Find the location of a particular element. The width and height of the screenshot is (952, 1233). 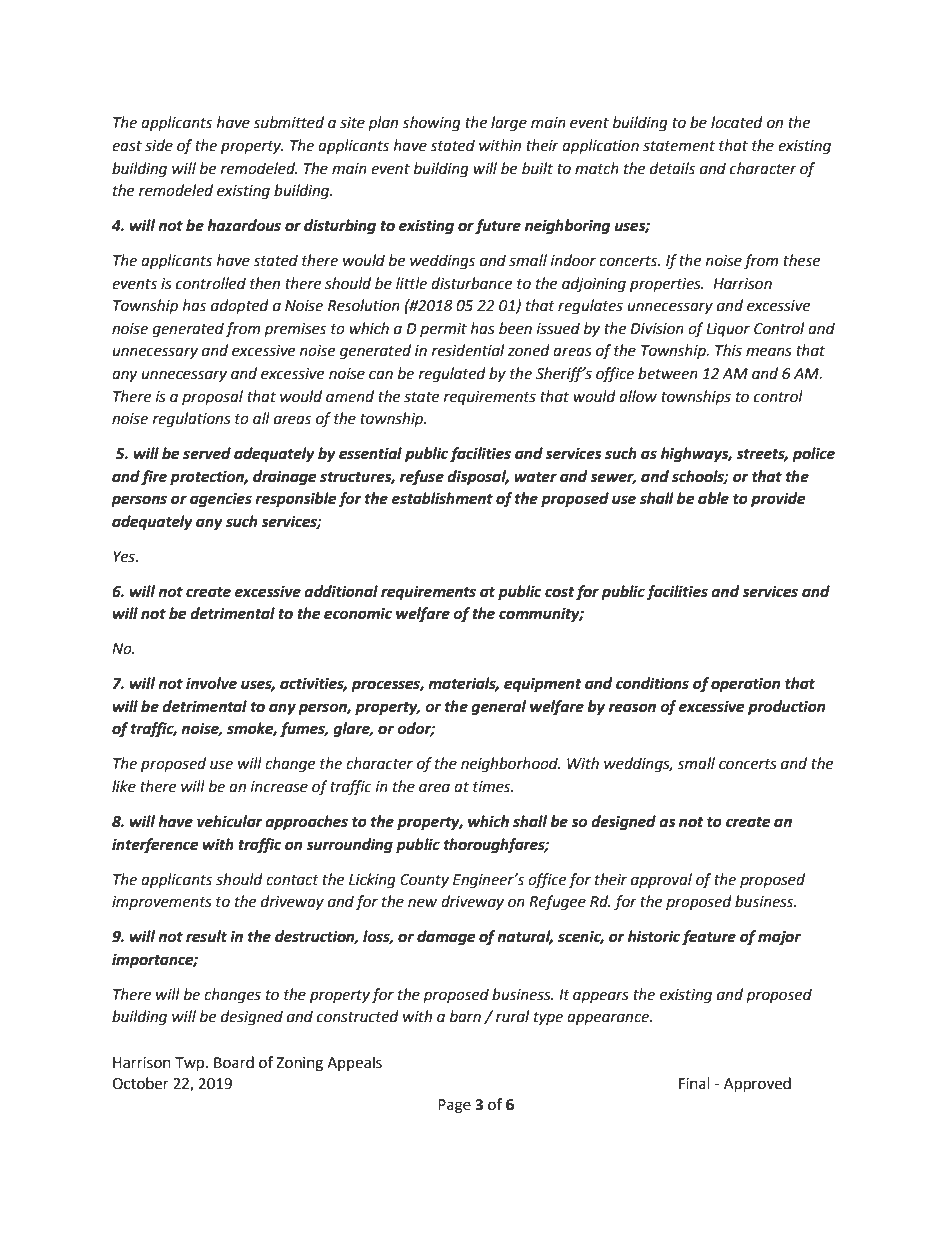

east is located at coordinates (127, 146).
